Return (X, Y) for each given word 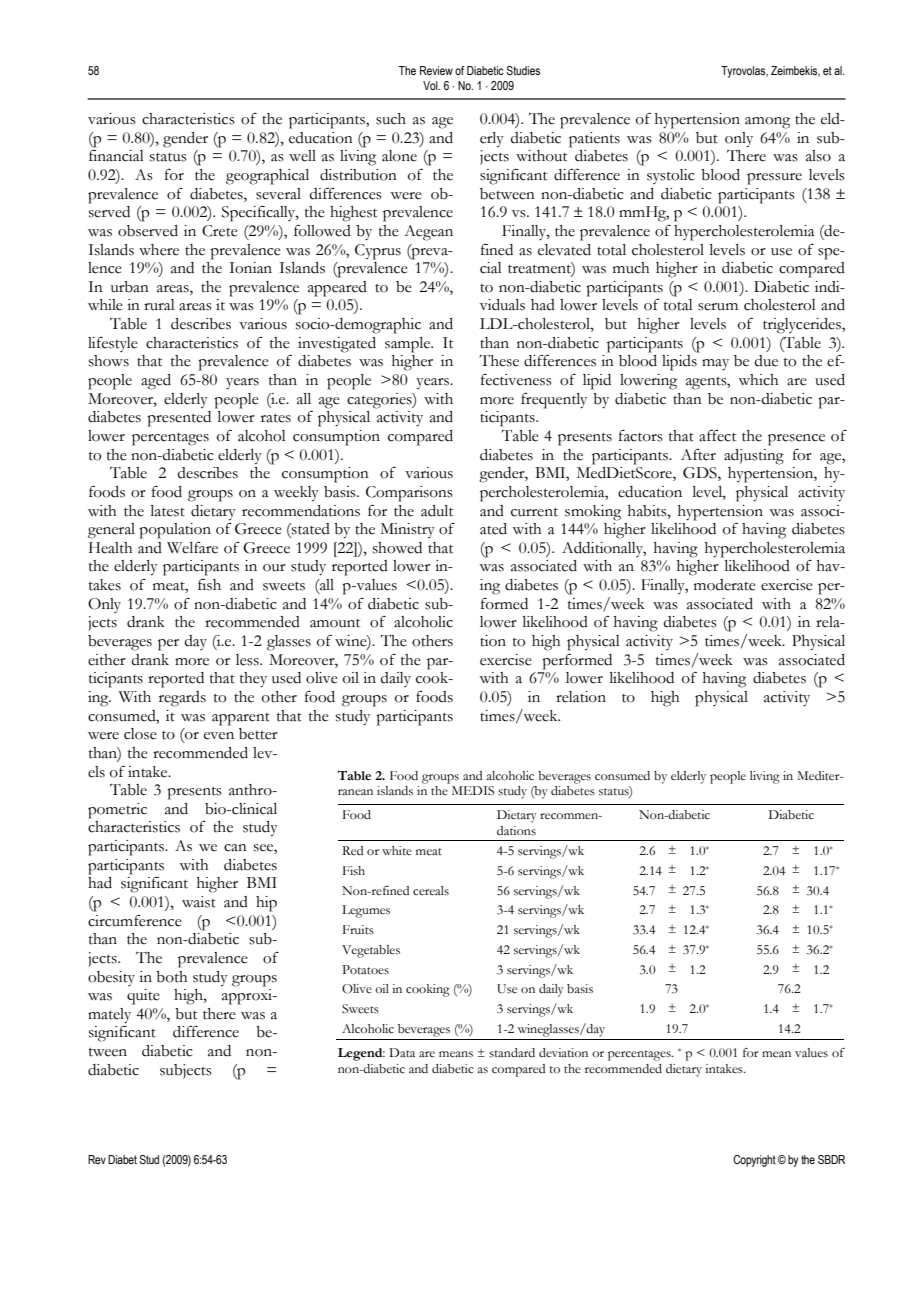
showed (397, 548)
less (248, 660)
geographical (267, 177)
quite (143, 997)
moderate (725, 585)
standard (512, 1053)
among (767, 123)
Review (436, 70)
